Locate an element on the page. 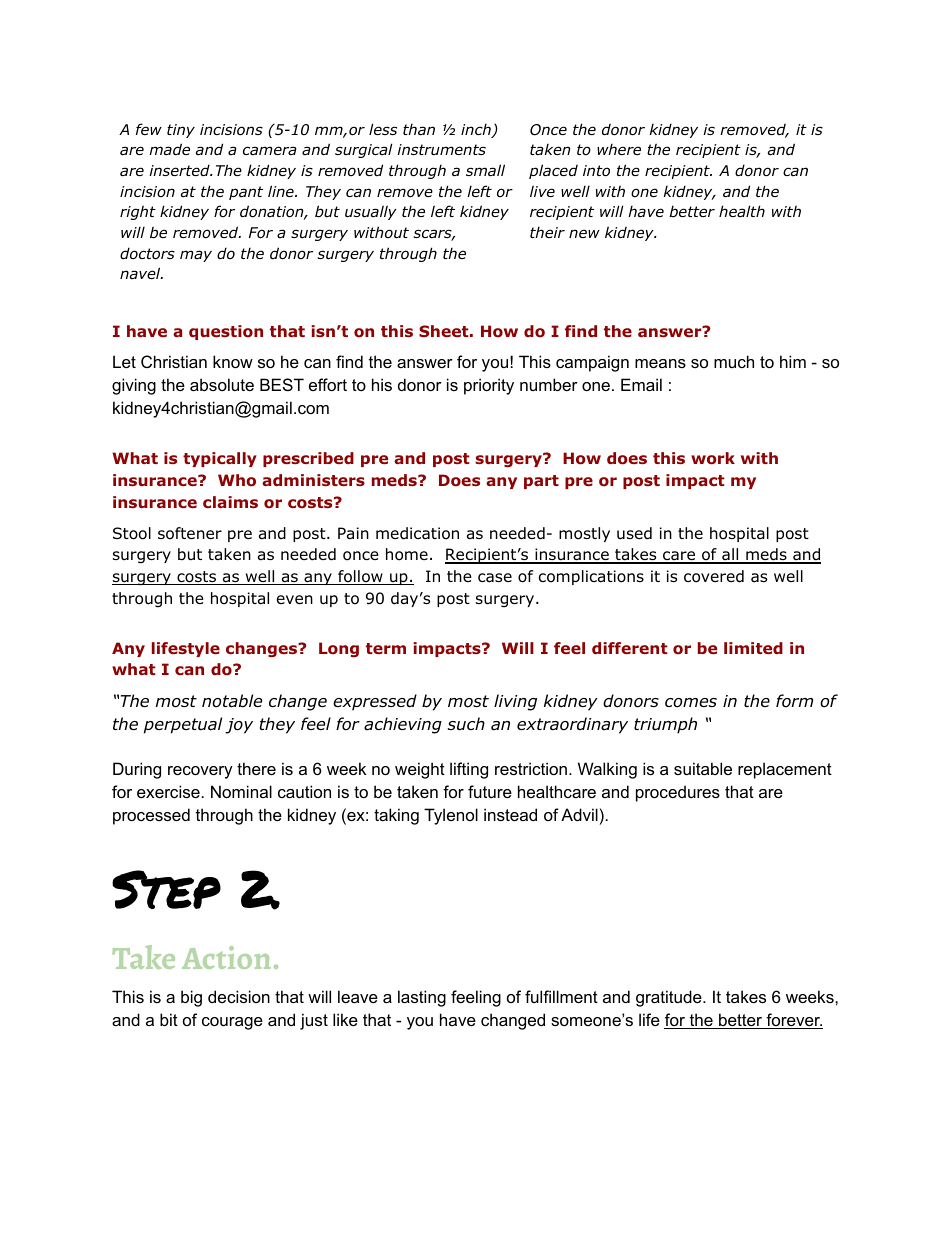 The width and height of the document is (952, 1233). where is located at coordinates (619, 149).
